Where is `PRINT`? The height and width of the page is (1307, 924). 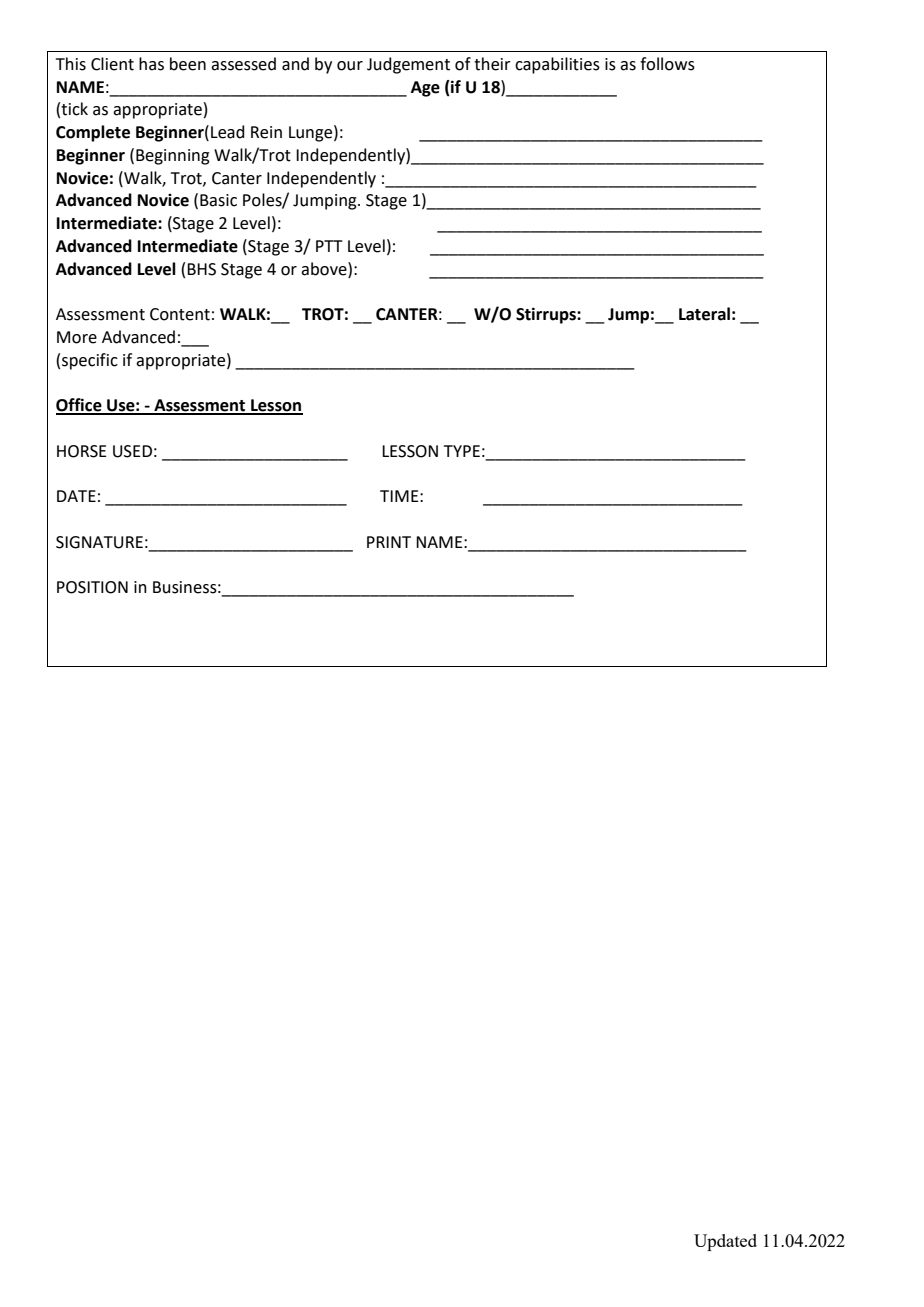 PRINT is located at coordinates (389, 542).
